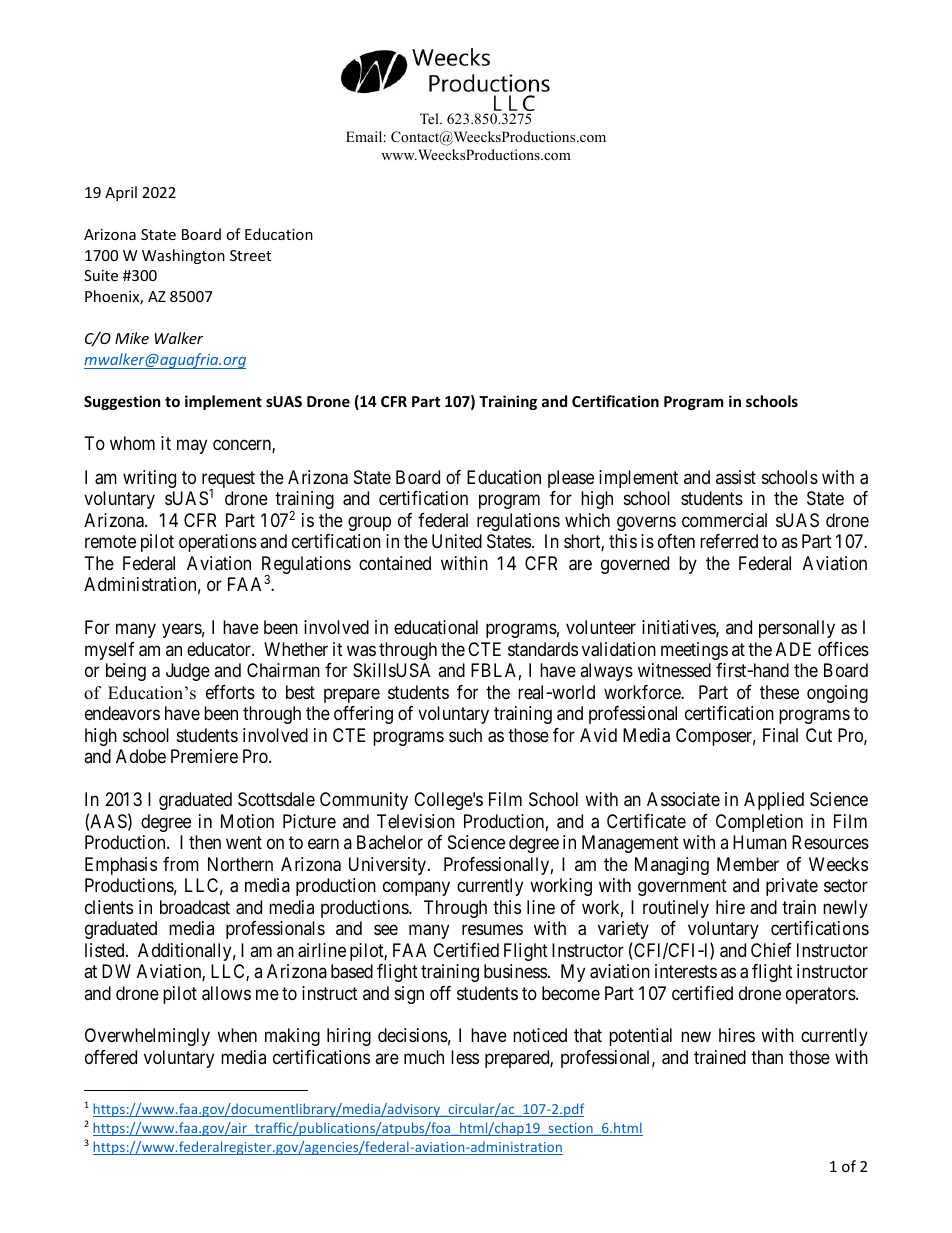 The height and width of the screenshot is (1233, 952). Describe the element at coordinates (465, 735) in the screenshot. I see `such` at that location.
